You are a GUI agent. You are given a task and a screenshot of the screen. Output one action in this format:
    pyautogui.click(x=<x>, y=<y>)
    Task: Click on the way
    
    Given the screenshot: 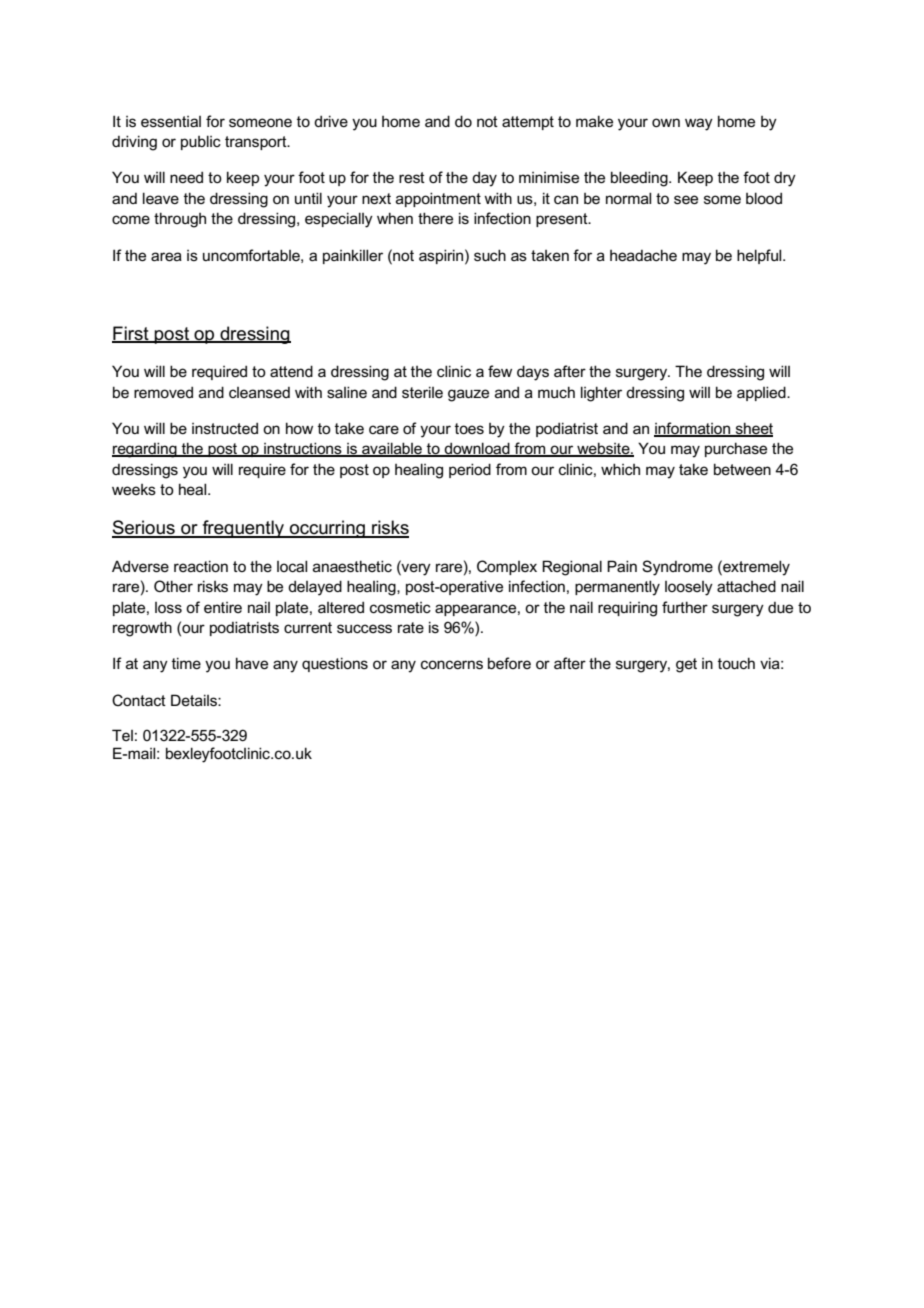 What is the action you would take?
    pyautogui.click(x=699, y=124)
